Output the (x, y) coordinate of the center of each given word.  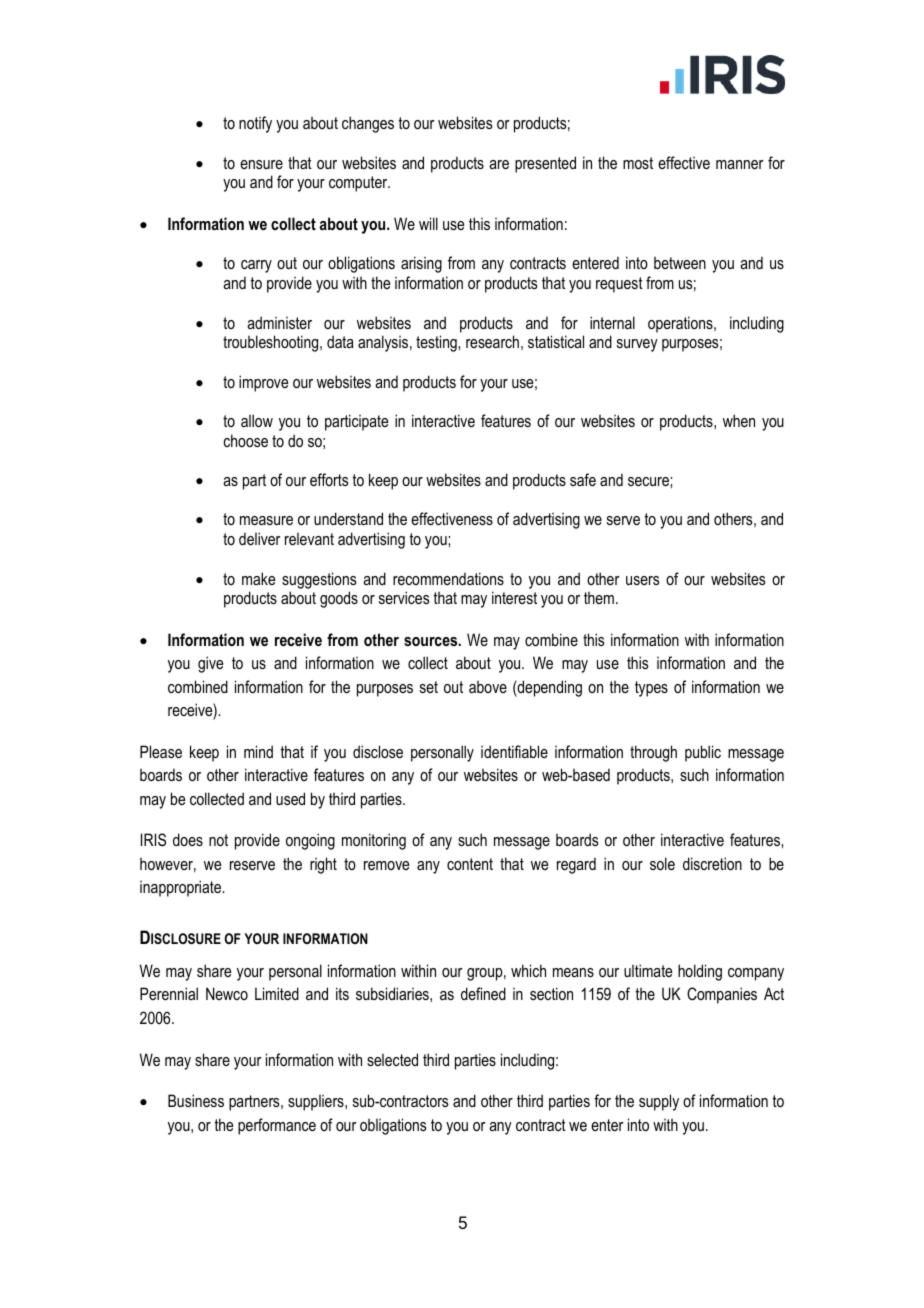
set (429, 687)
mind (258, 751)
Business (196, 1100)
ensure (261, 164)
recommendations (448, 578)
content (470, 864)
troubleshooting (272, 343)
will (428, 223)
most (638, 163)
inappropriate (181, 888)
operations (681, 324)
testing (437, 343)
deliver (260, 538)
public (703, 753)
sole (662, 863)
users (642, 580)
